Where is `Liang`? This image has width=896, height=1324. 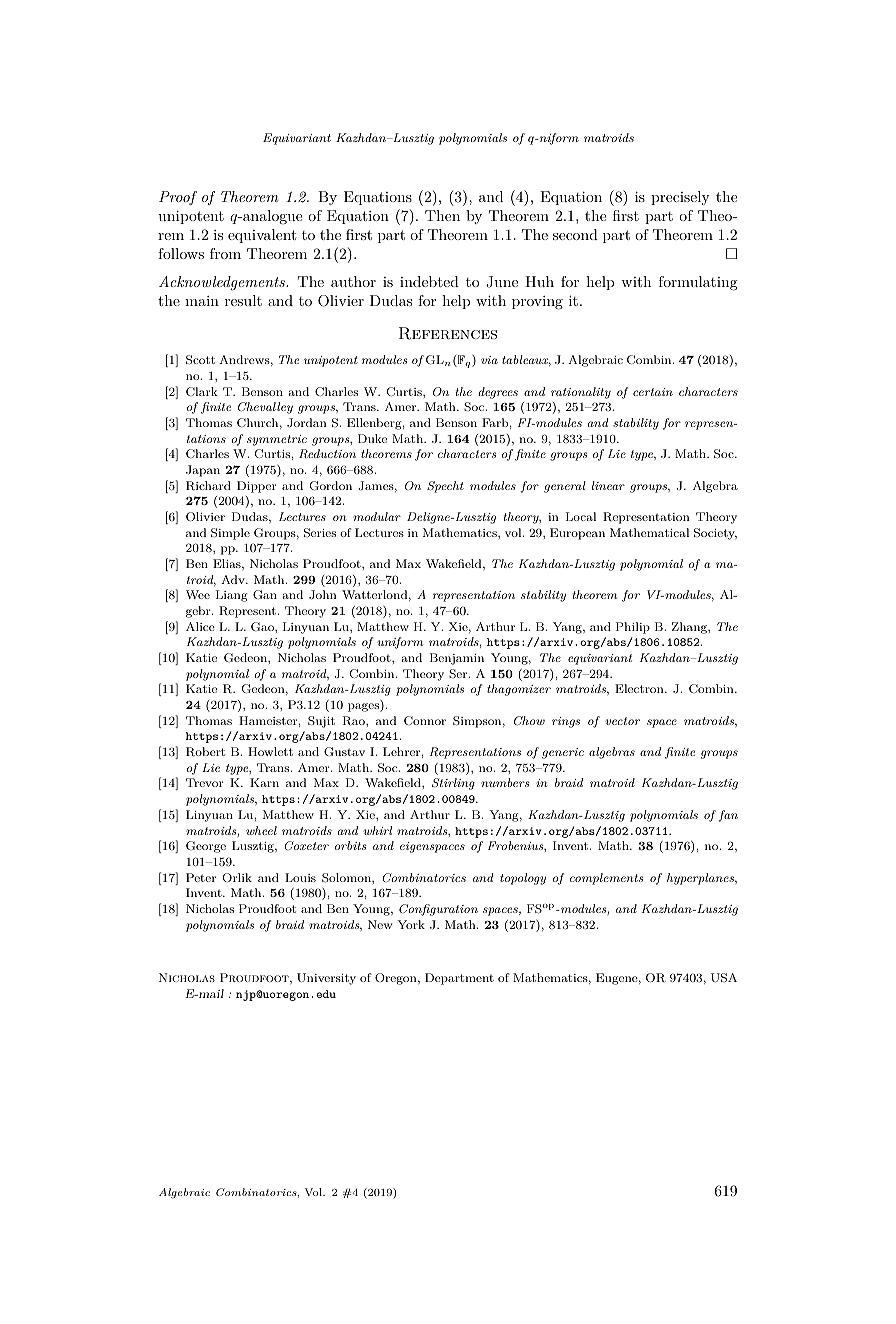
Liang is located at coordinates (231, 596).
